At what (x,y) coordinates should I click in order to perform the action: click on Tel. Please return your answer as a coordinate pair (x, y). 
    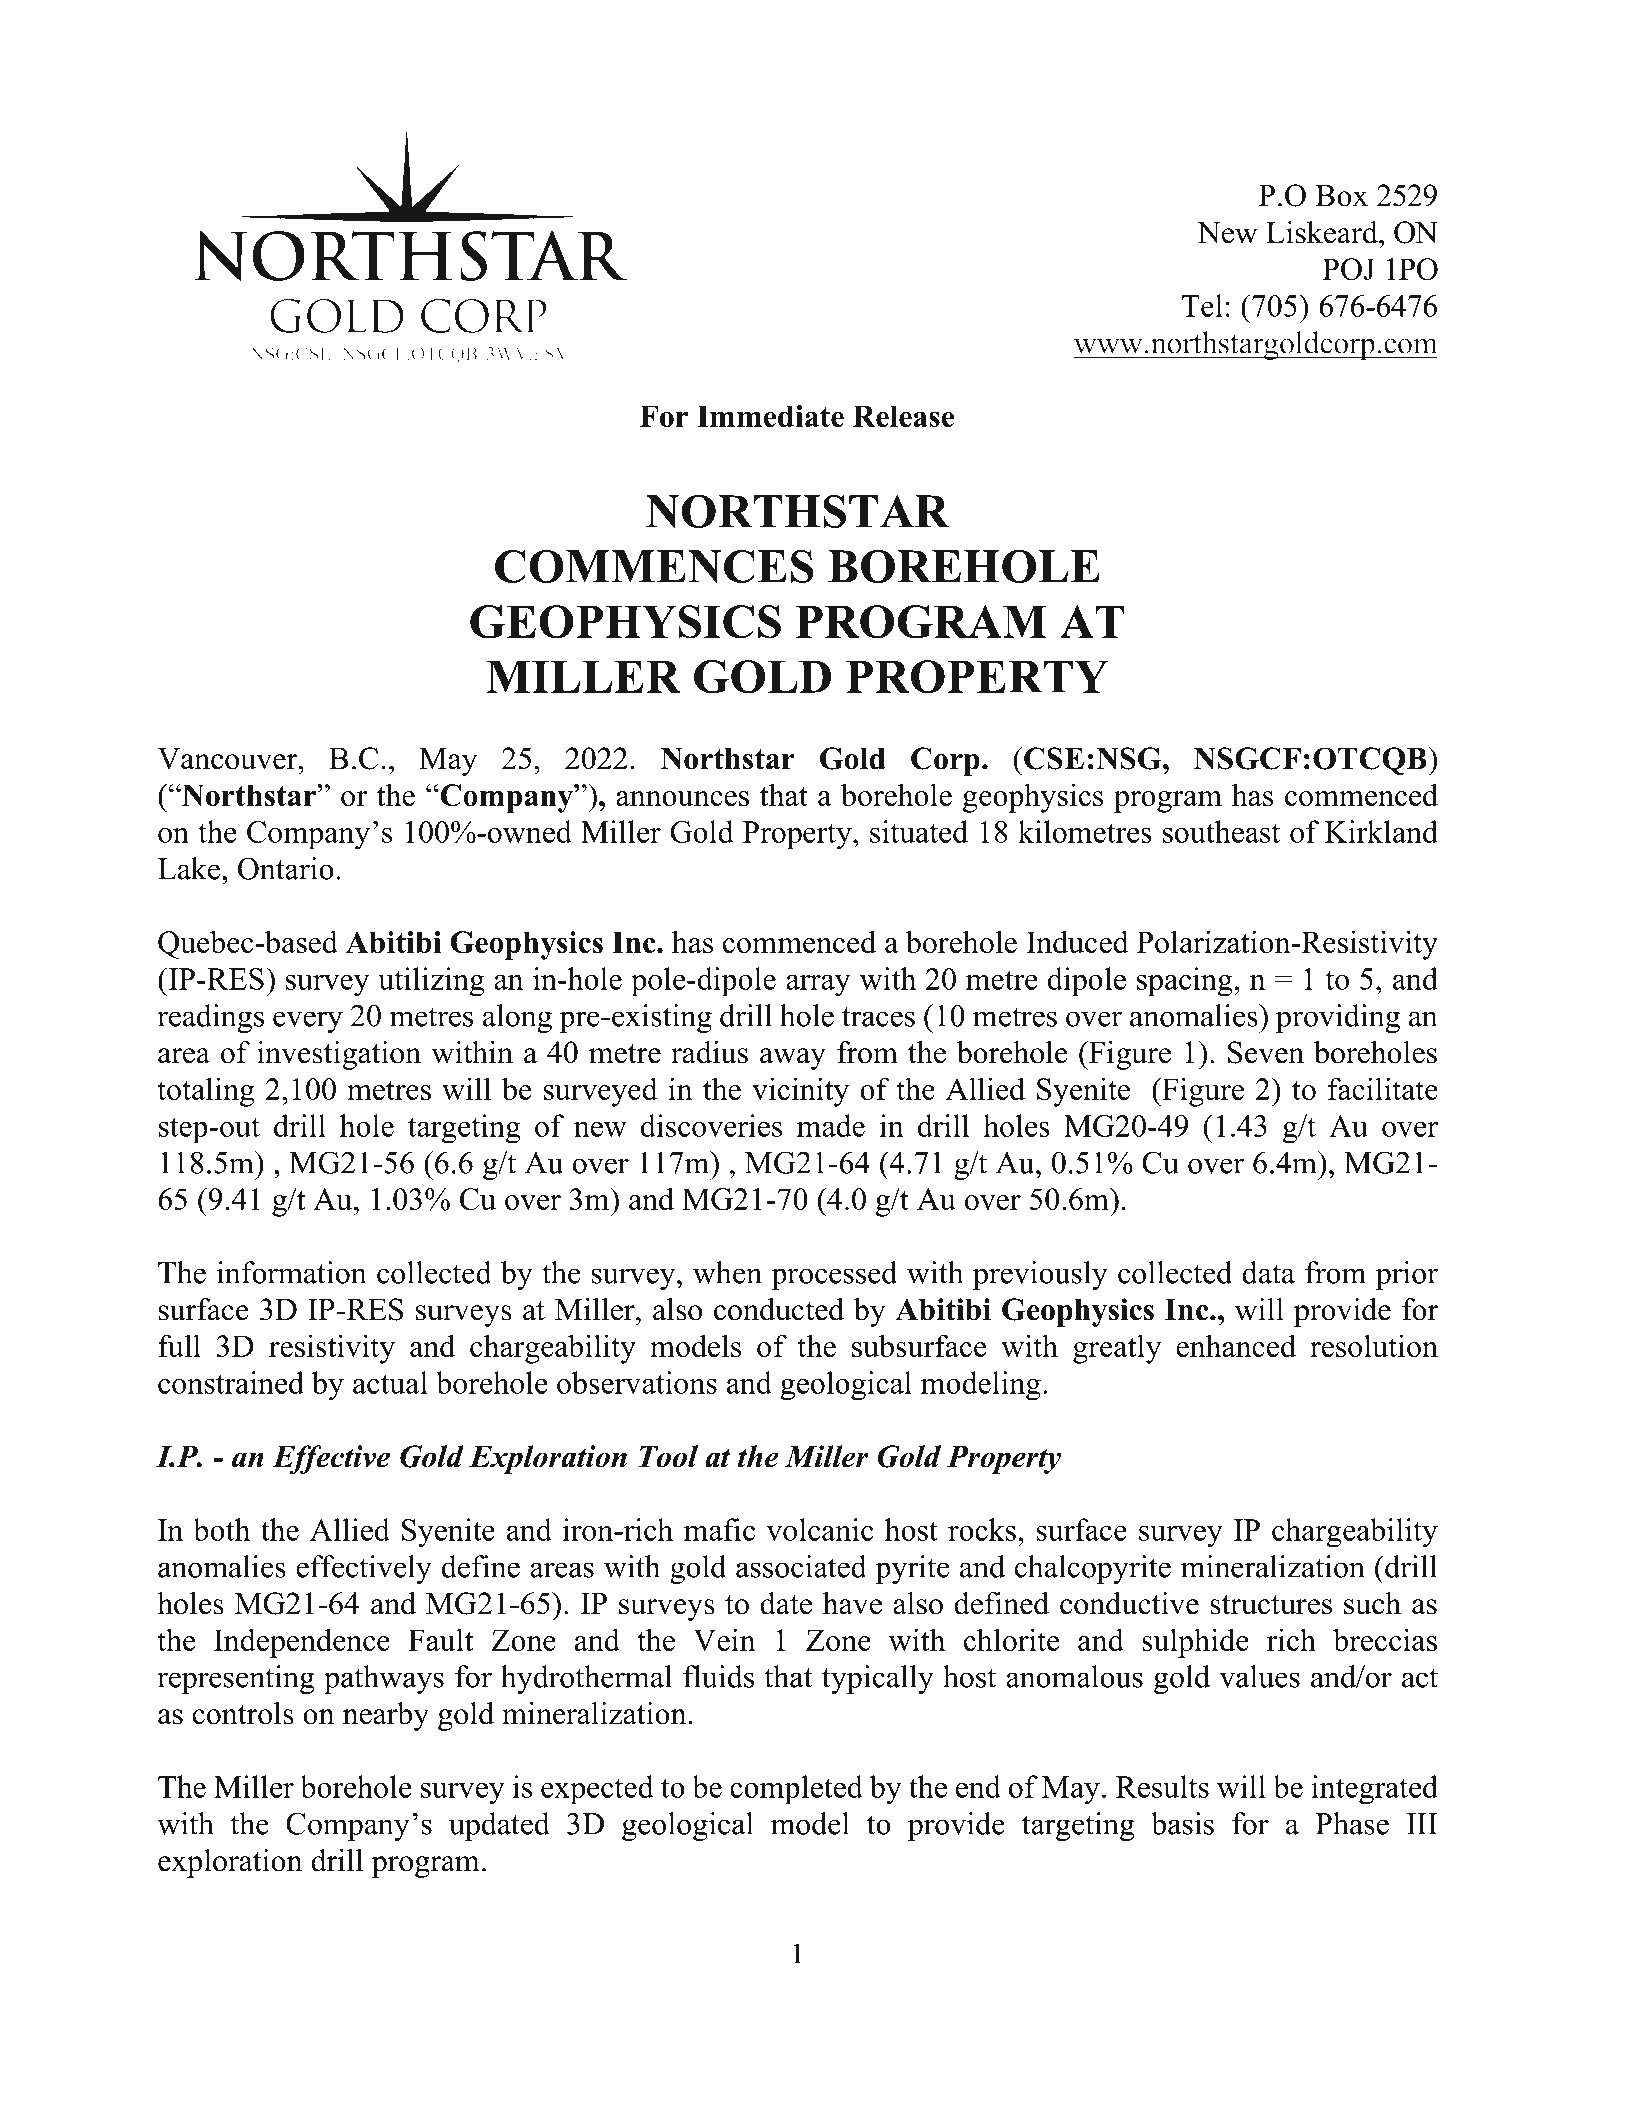
    Looking at the image, I should click on (1202, 305).
